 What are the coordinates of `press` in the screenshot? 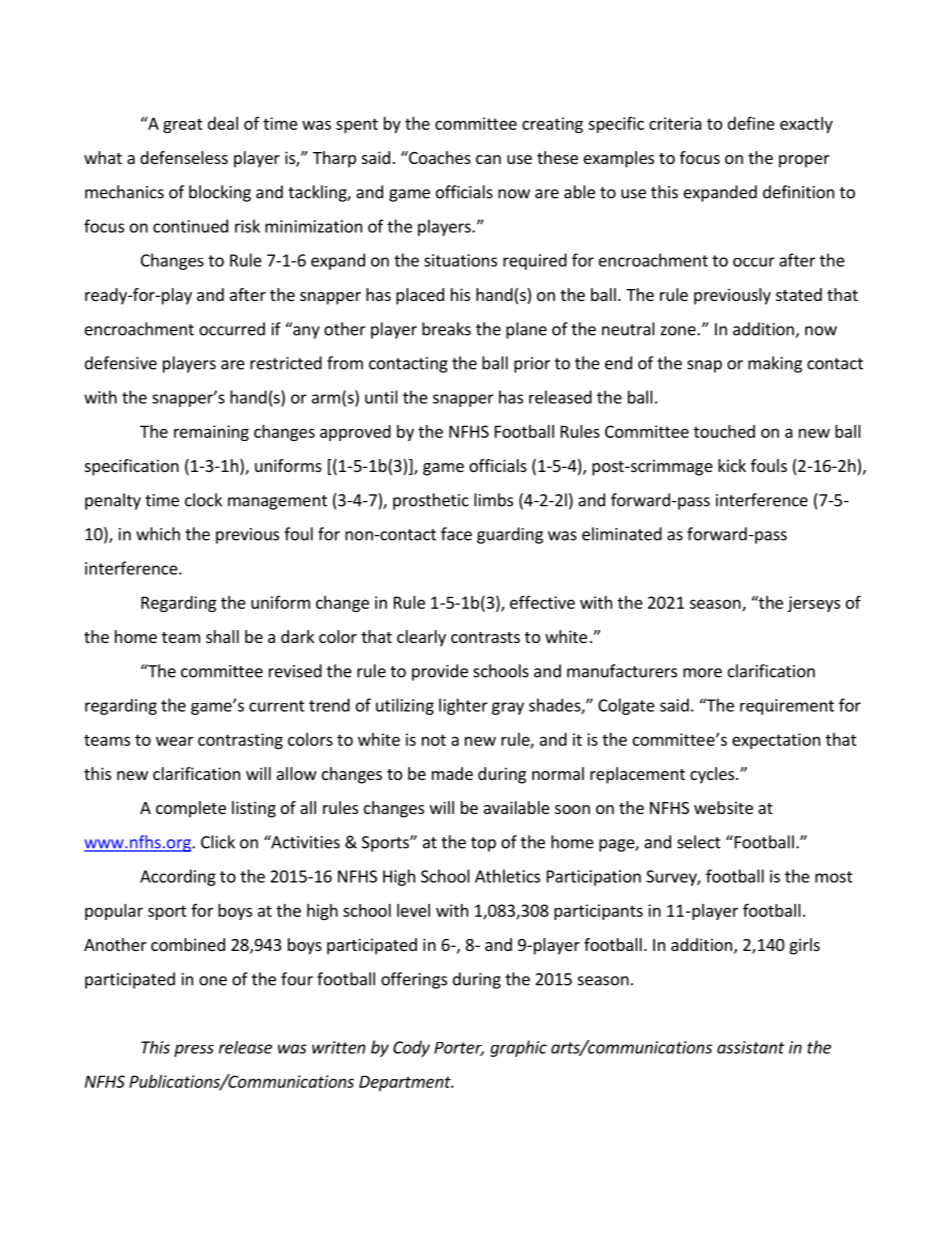 It's located at (194, 1050).
